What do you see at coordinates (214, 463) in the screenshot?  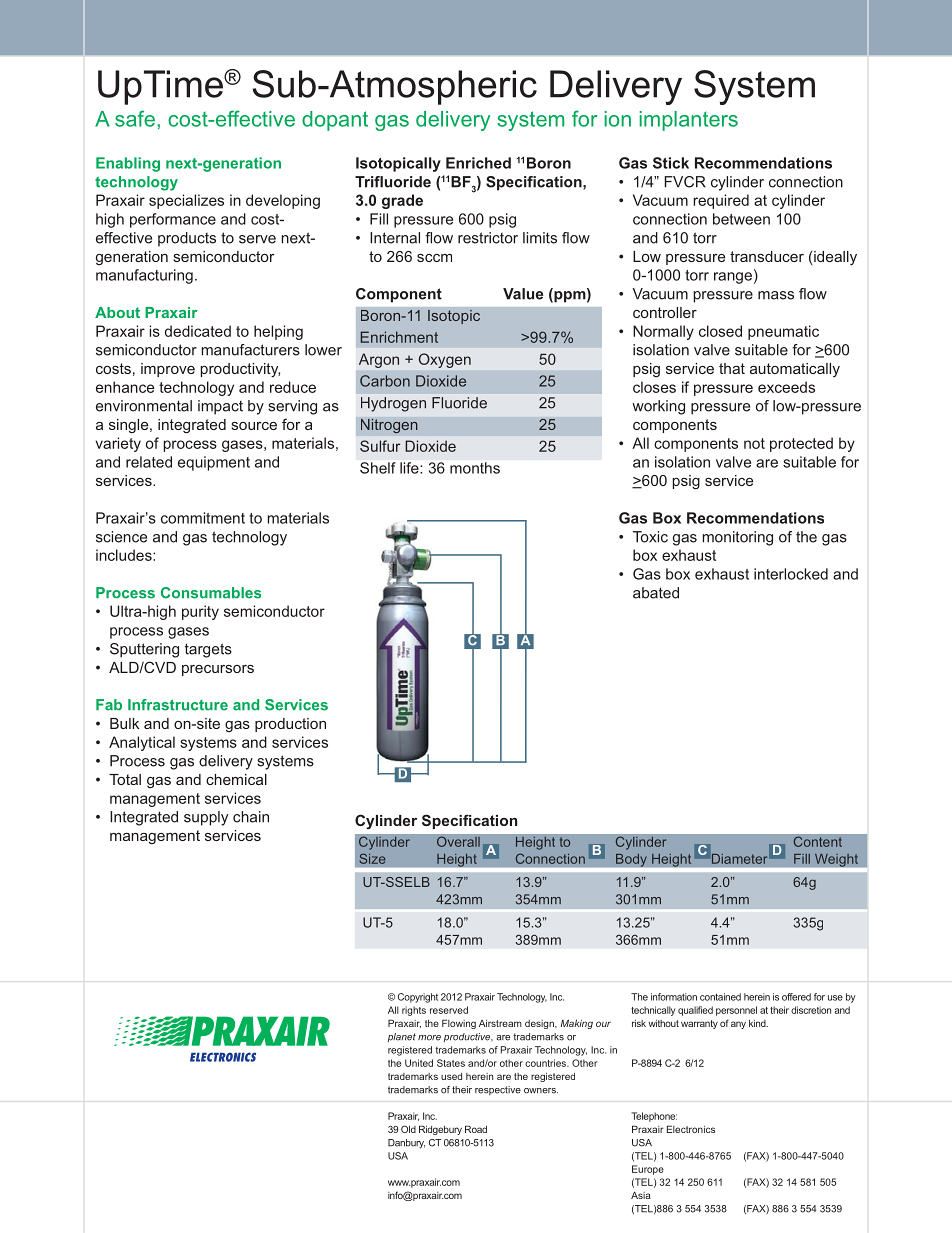 I see `equipment` at bounding box center [214, 463].
